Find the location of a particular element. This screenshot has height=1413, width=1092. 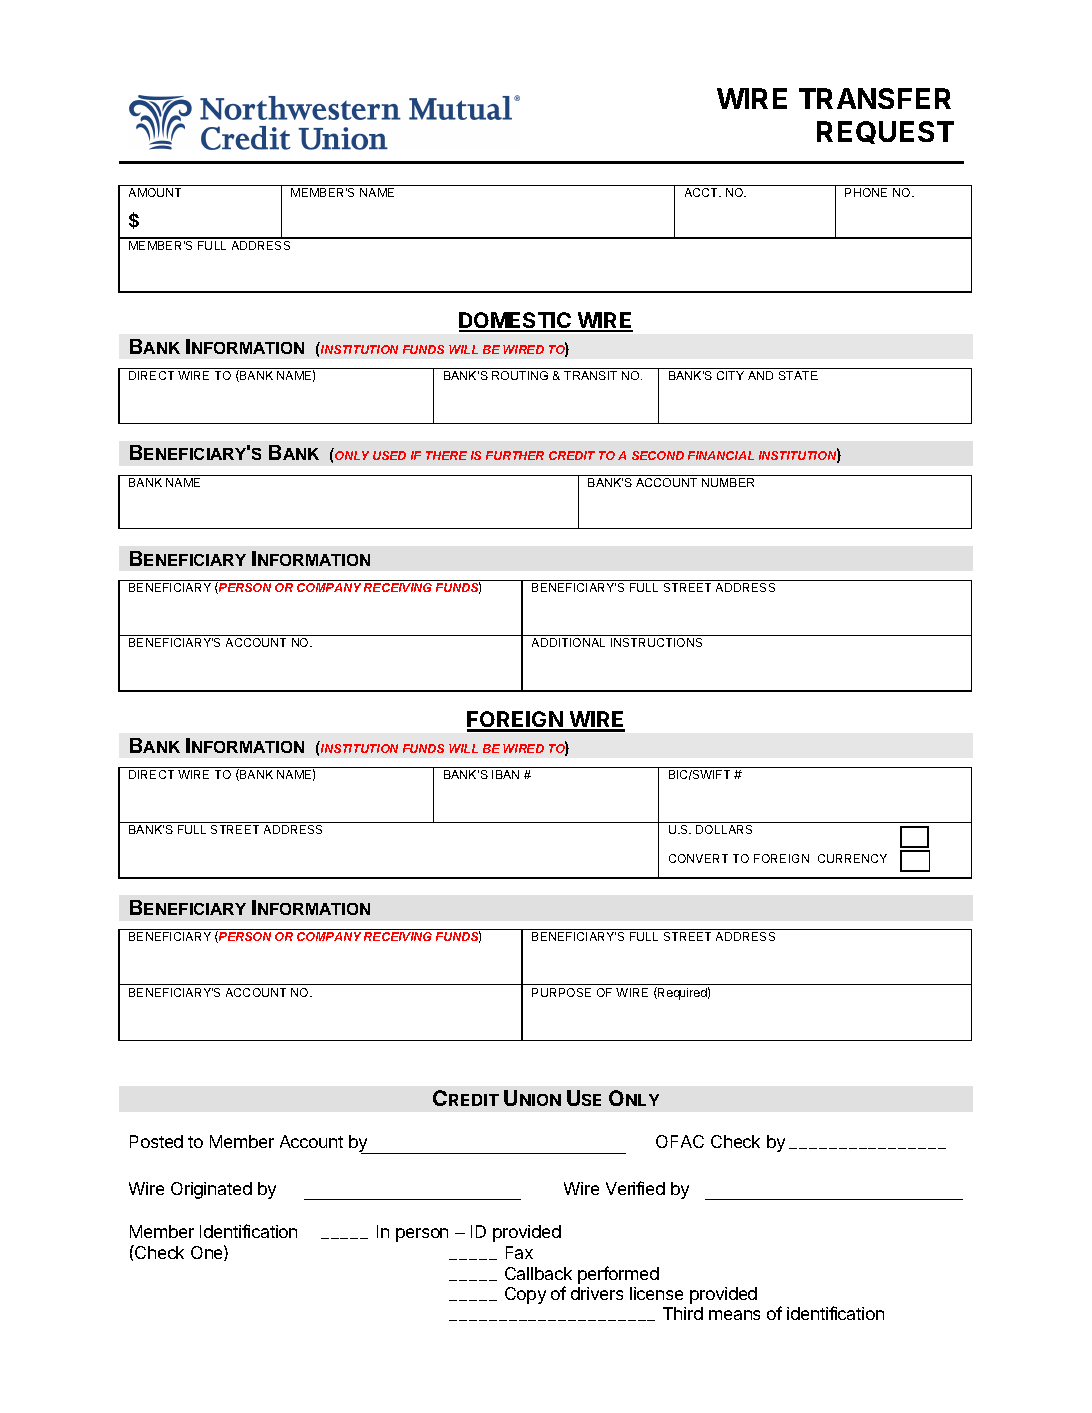

ACCT is located at coordinates (702, 192).
